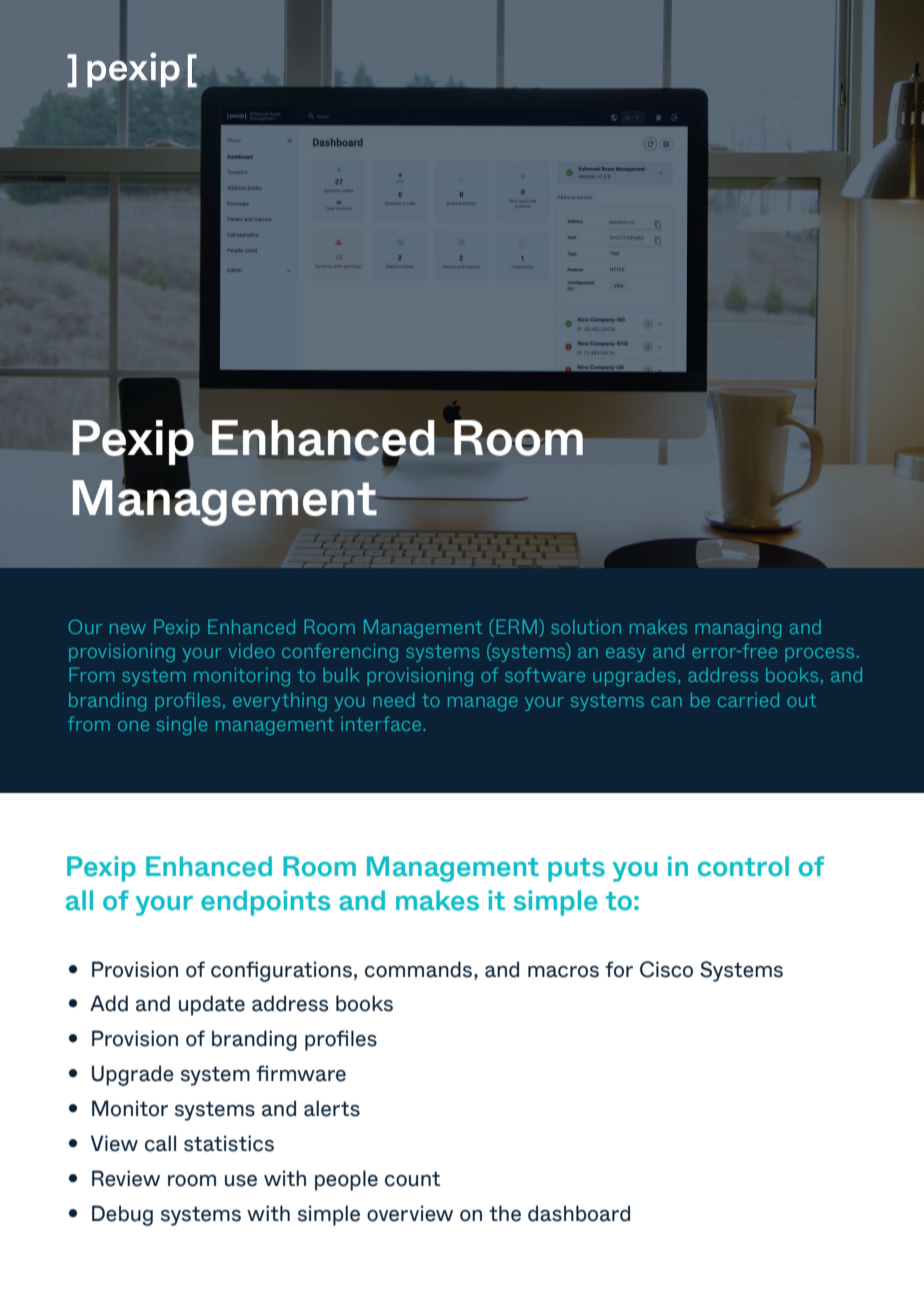  Describe the element at coordinates (505, 1213) in the screenshot. I see `the` at that location.
